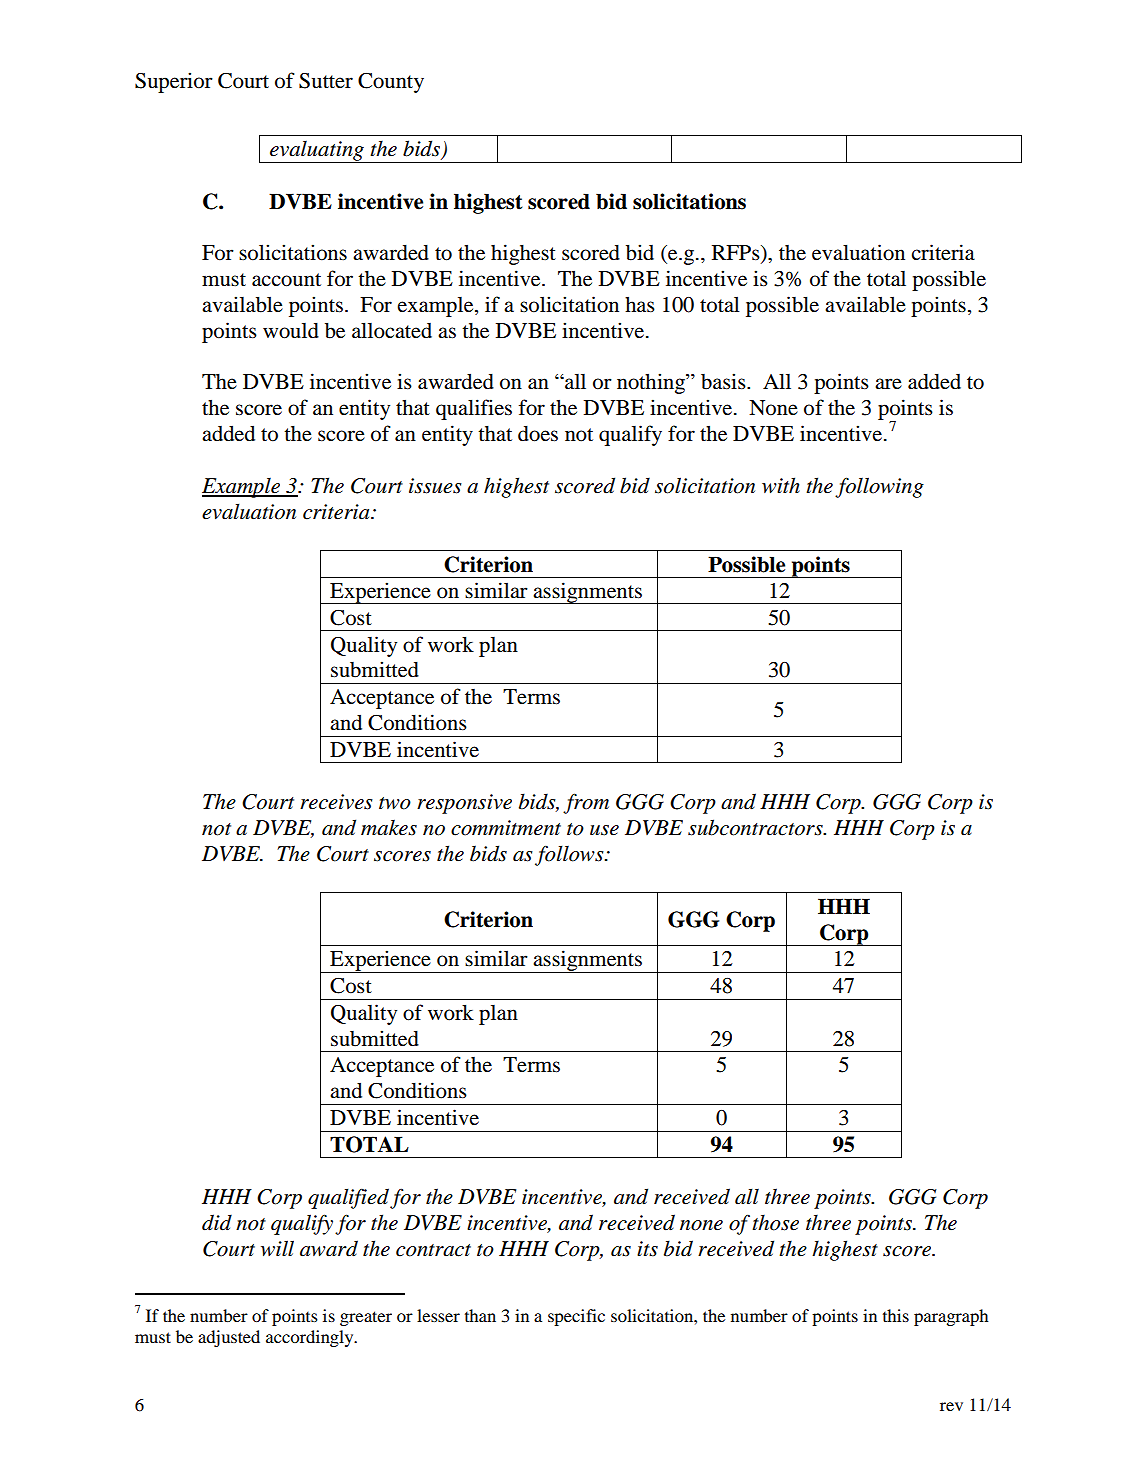 This screenshot has width=1146, height=1483. I want to click on use, so click(604, 830).
